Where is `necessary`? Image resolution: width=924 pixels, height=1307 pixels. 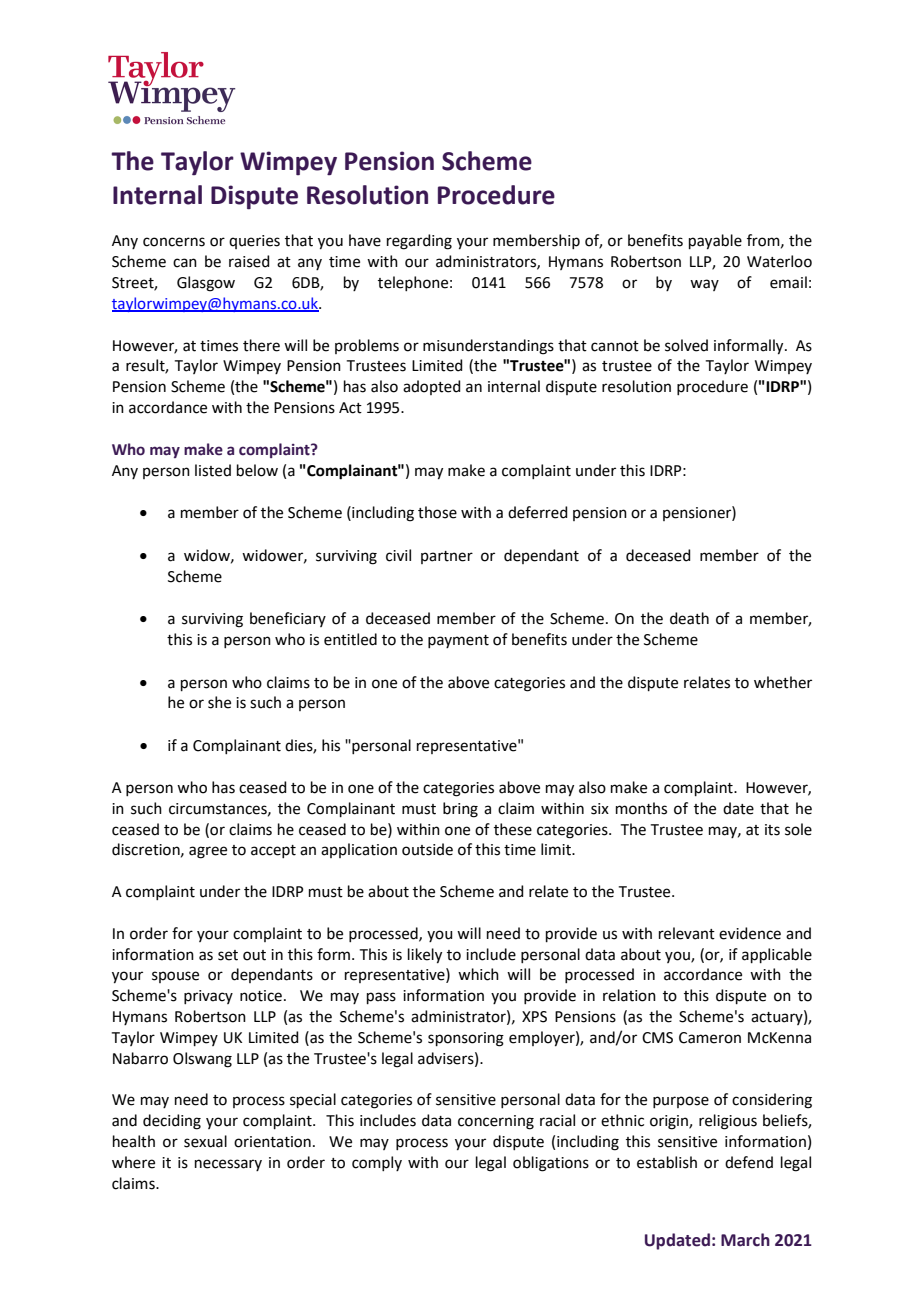
necessary is located at coordinates (228, 1165).
